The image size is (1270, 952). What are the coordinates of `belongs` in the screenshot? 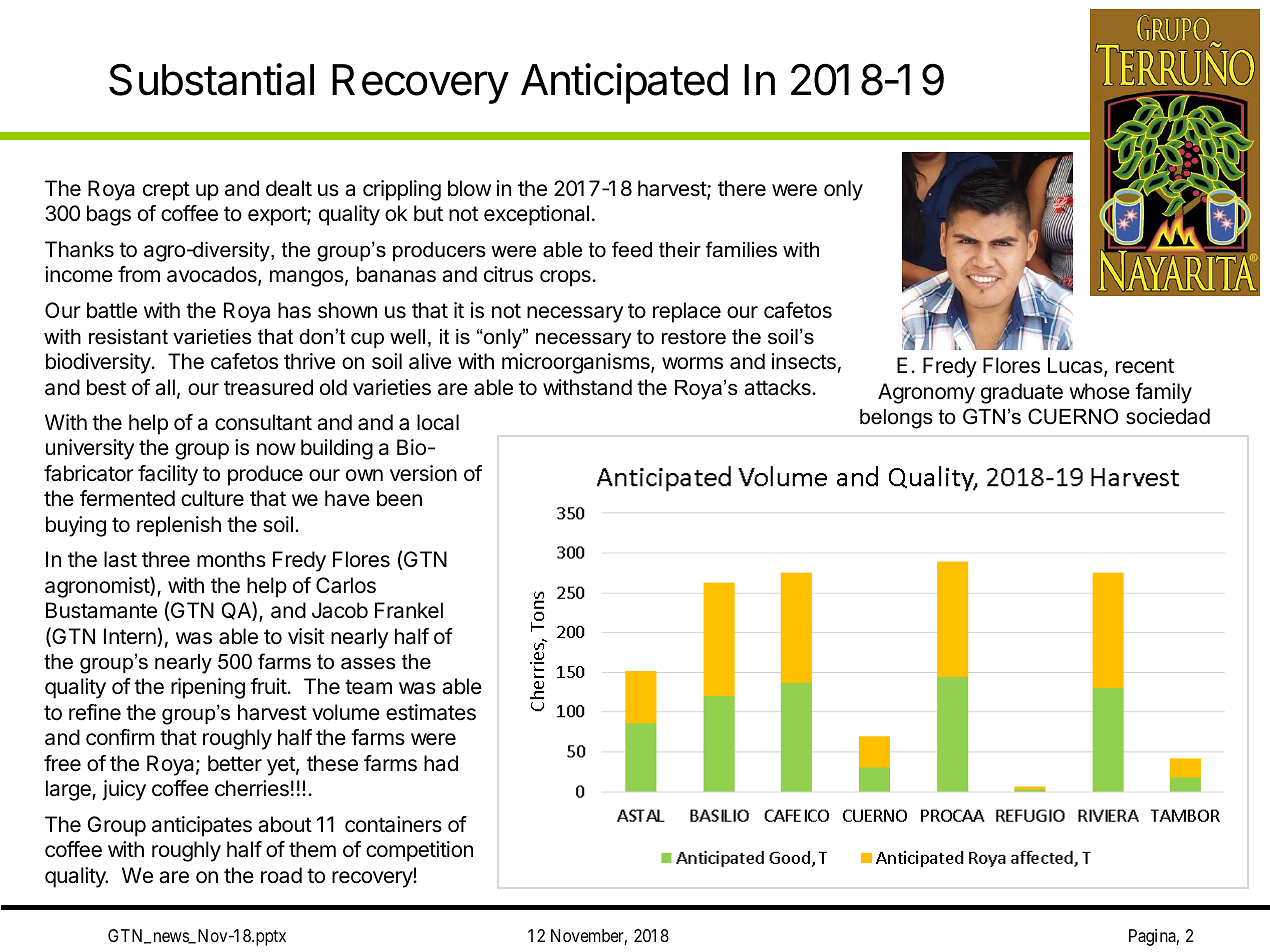 It's located at (896, 419).
